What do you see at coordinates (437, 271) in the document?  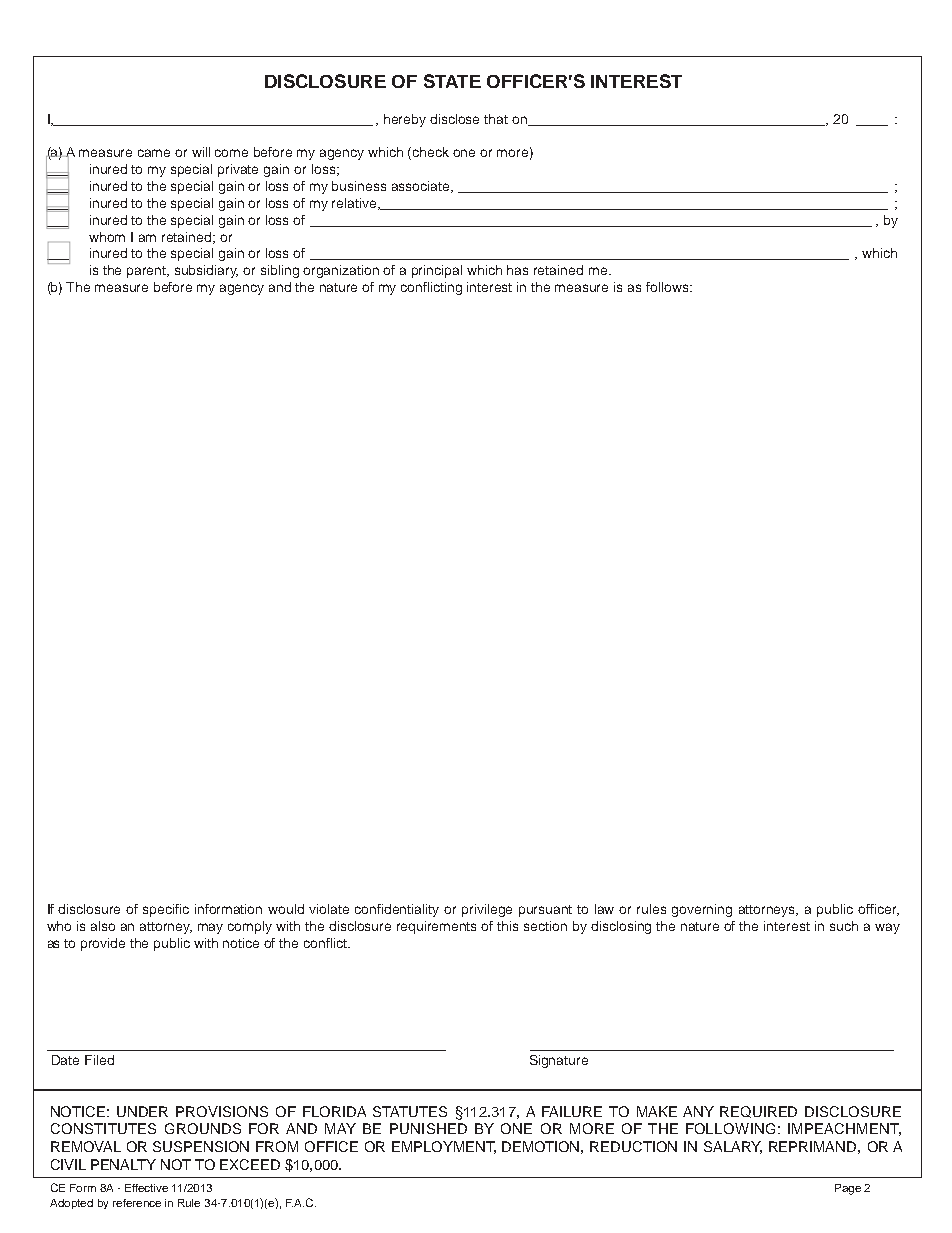 I see `principal` at bounding box center [437, 271].
